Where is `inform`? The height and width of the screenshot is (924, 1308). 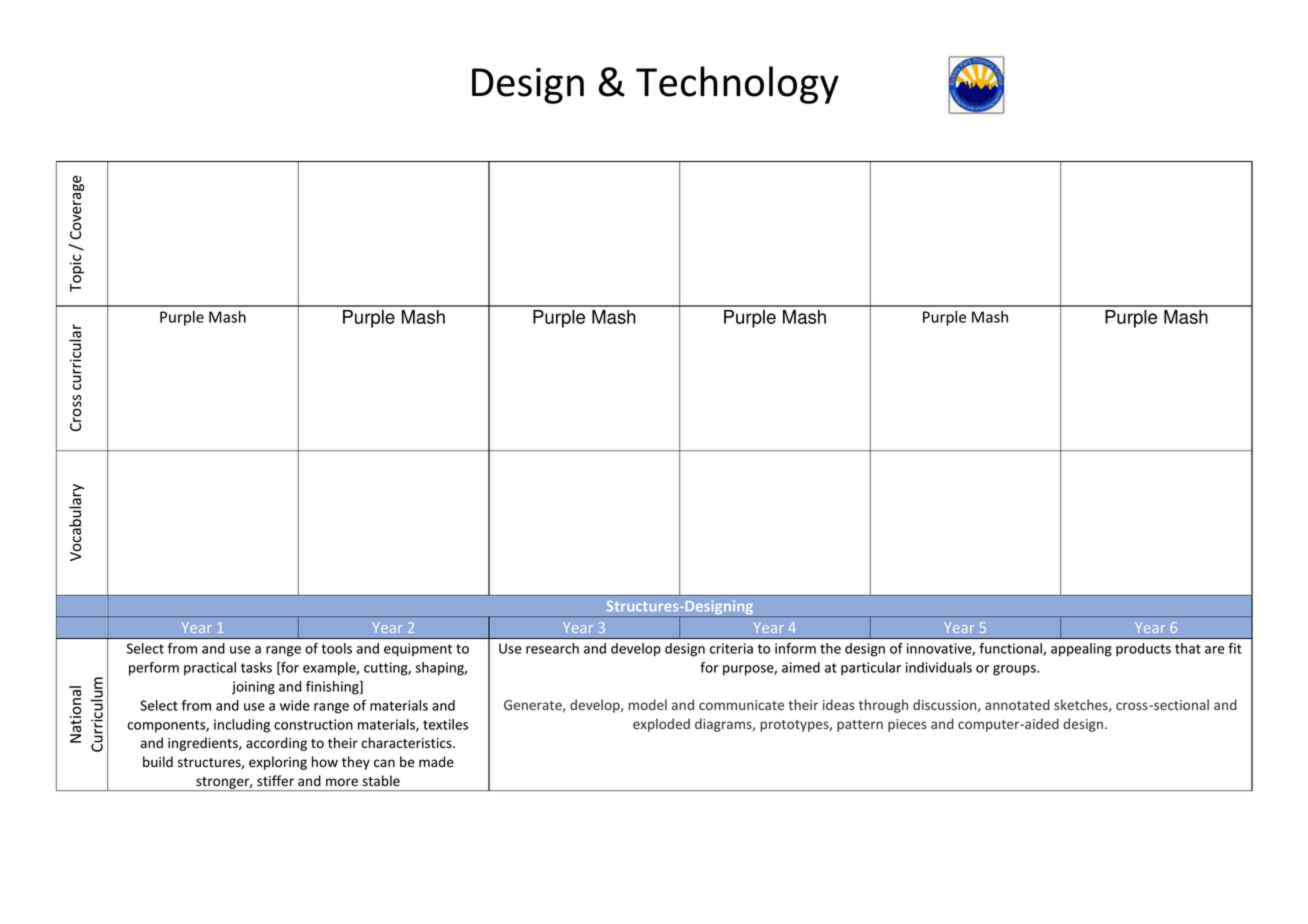 inform is located at coordinates (795, 648).
